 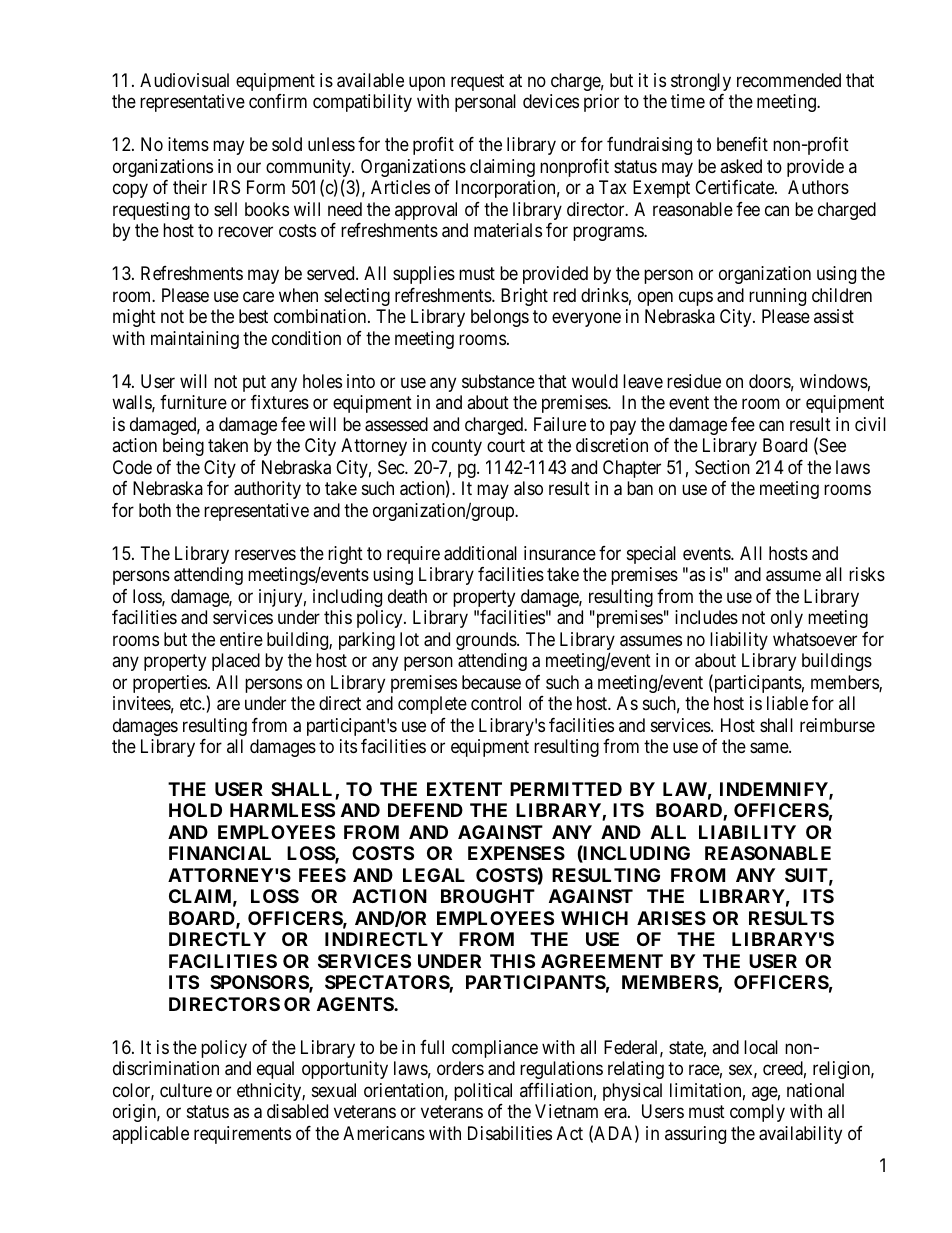 I want to click on comply, so click(x=757, y=1113).
